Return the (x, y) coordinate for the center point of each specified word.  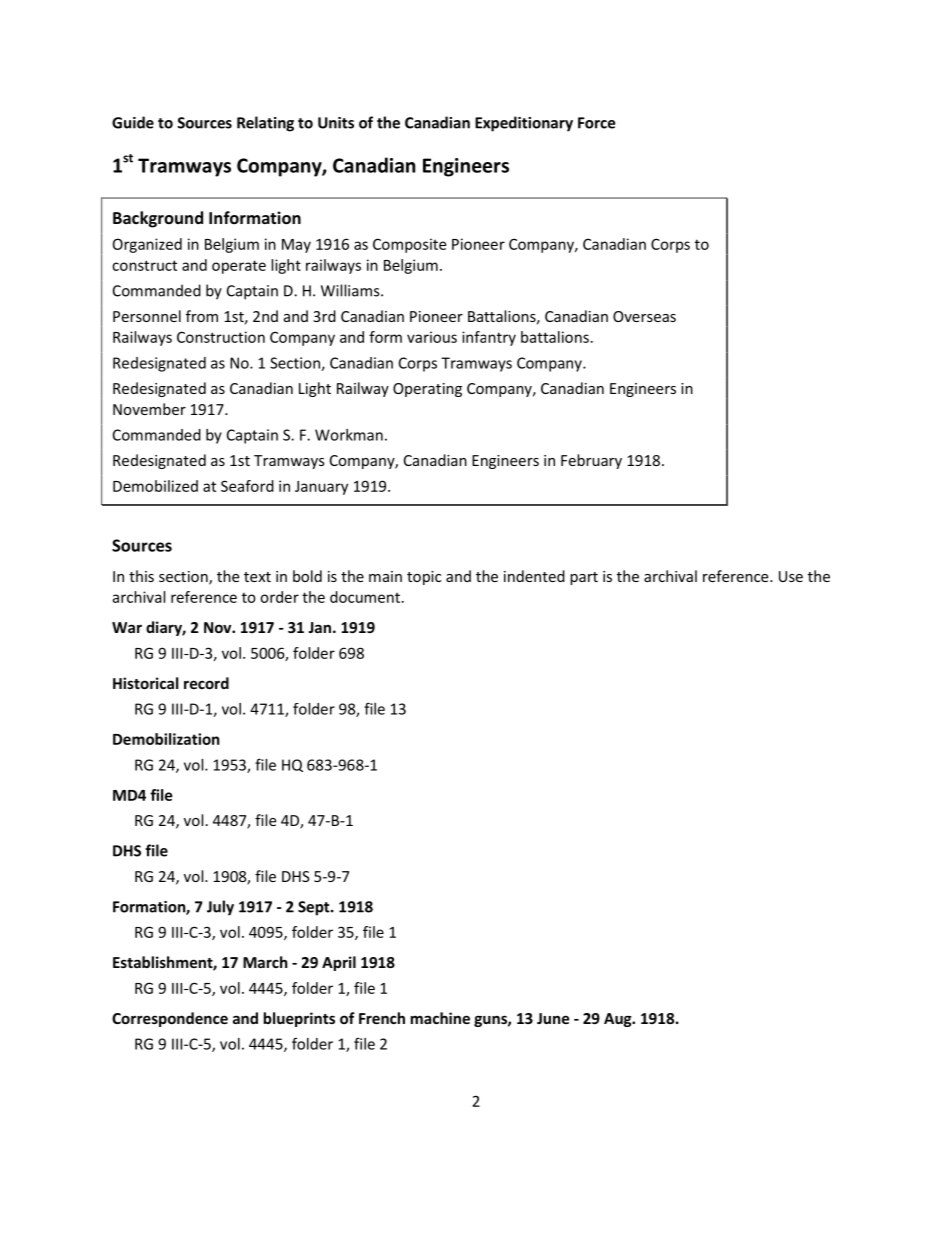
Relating (265, 124)
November (149, 409)
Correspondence (170, 1019)
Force (596, 123)
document (365, 597)
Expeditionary (524, 124)
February (591, 461)
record (206, 683)
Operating (427, 390)
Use (791, 576)
